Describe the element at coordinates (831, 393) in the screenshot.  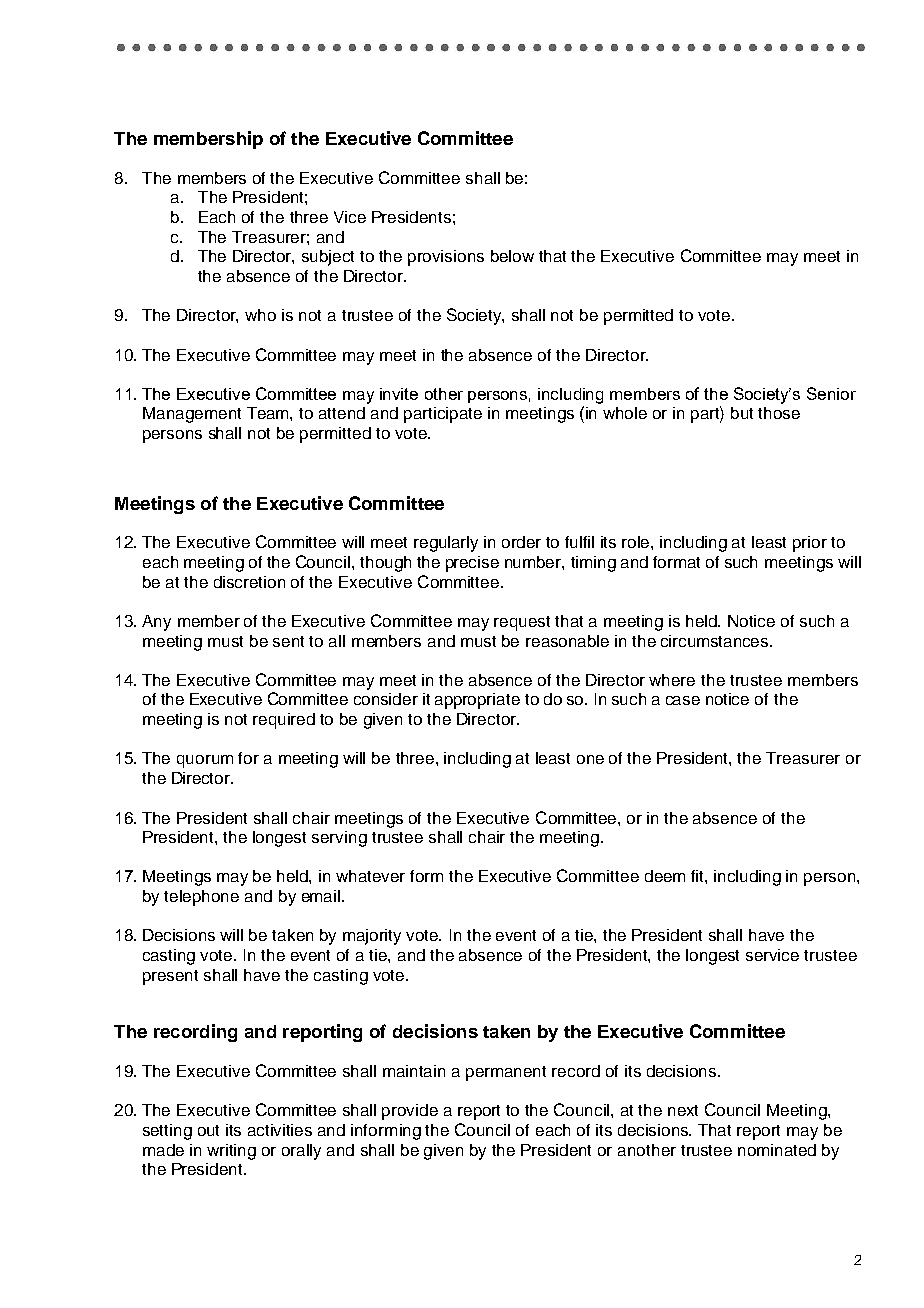
I see `Senior` at that location.
